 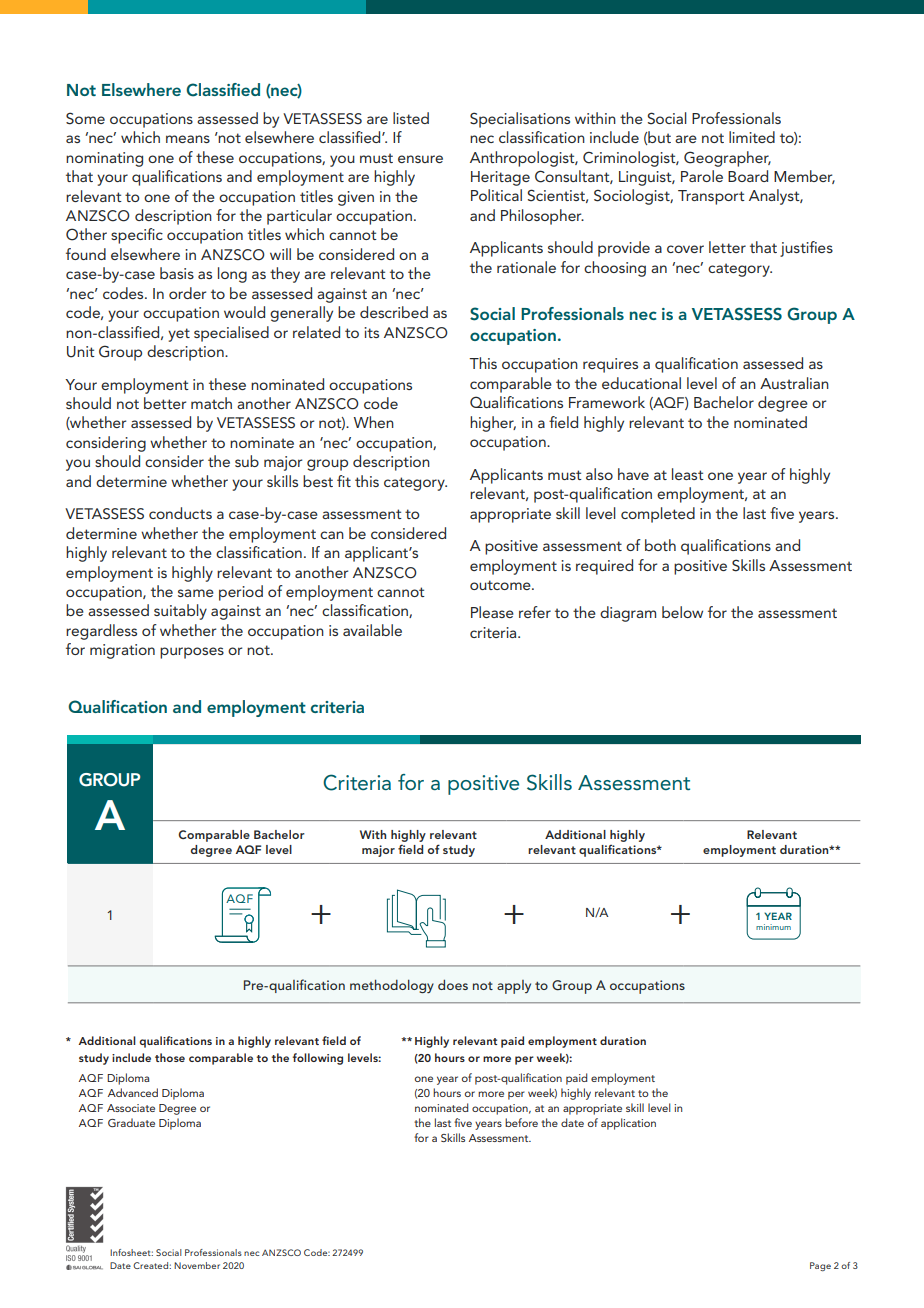 What do you see at coordinates (521, 1122) in the screenshot?
I see `before` at bounding box center [521, 1122].
